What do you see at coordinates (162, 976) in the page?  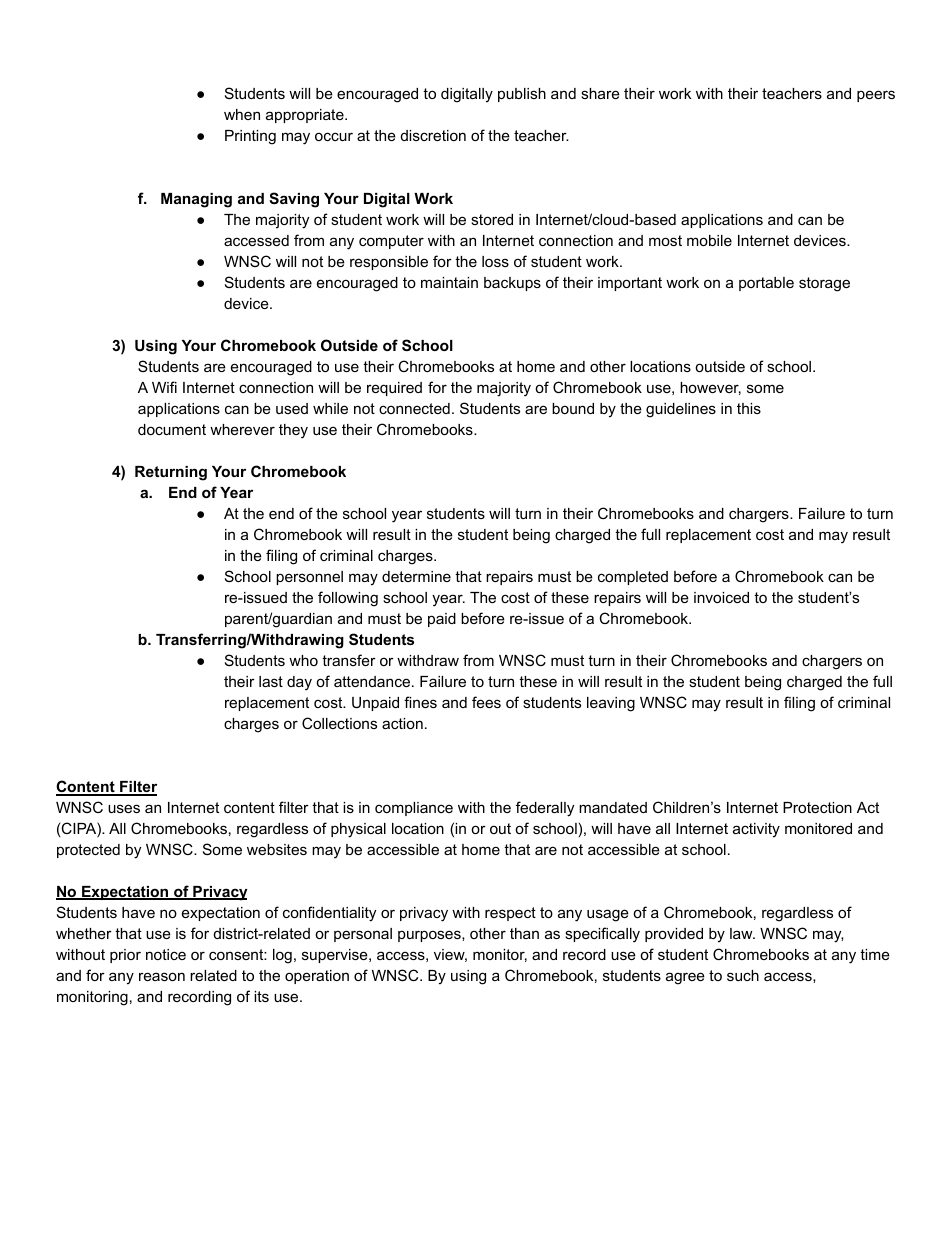 I see `reason` at bounding box center [162, 976].
